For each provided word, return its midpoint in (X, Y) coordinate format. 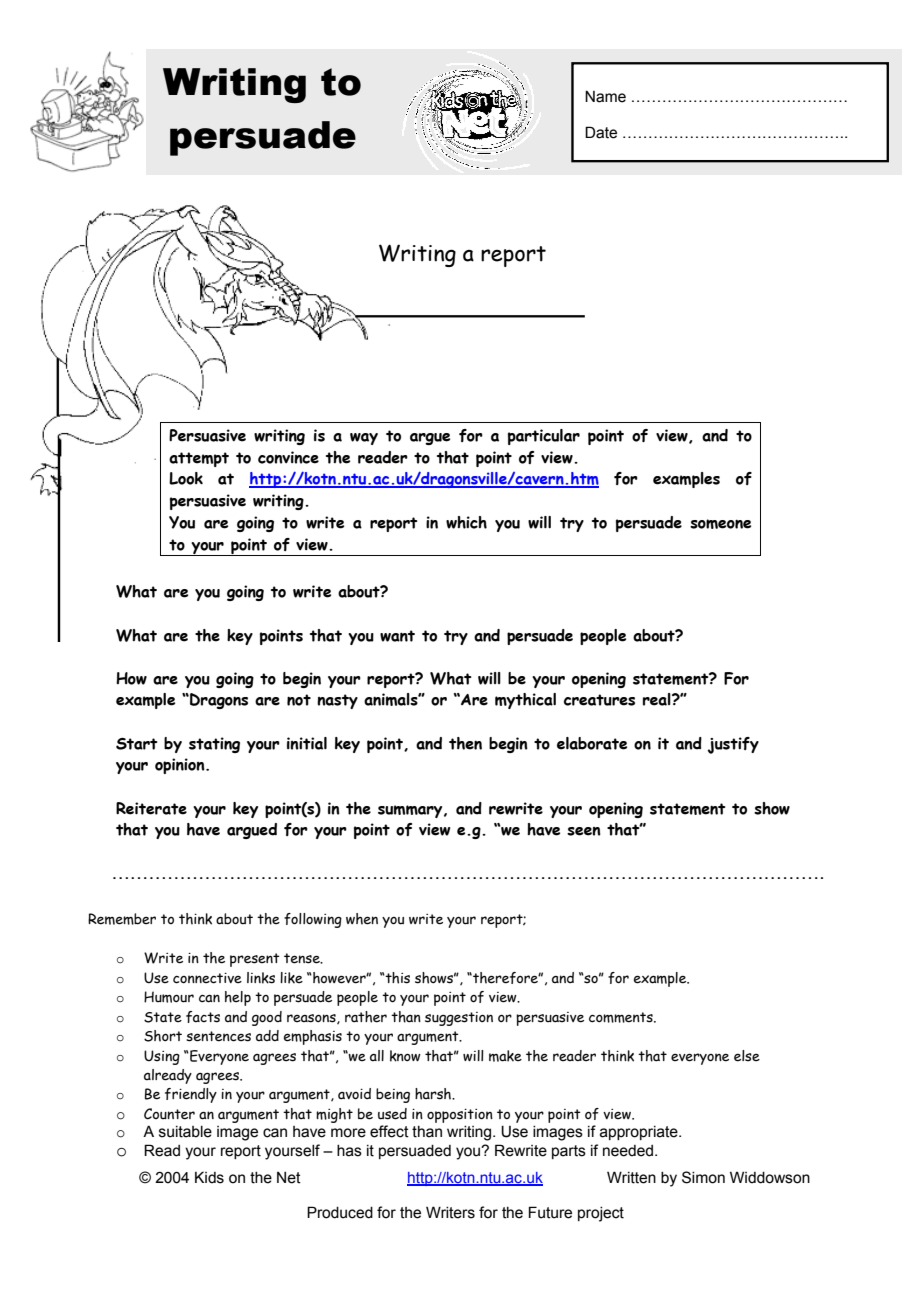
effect (389, 1131)
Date (601, 132)
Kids (209, 1177)
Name (605, 96)
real (658, 699)
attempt (199, 459)
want (397, 636)
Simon (703, 1177)
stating (214, 745)
